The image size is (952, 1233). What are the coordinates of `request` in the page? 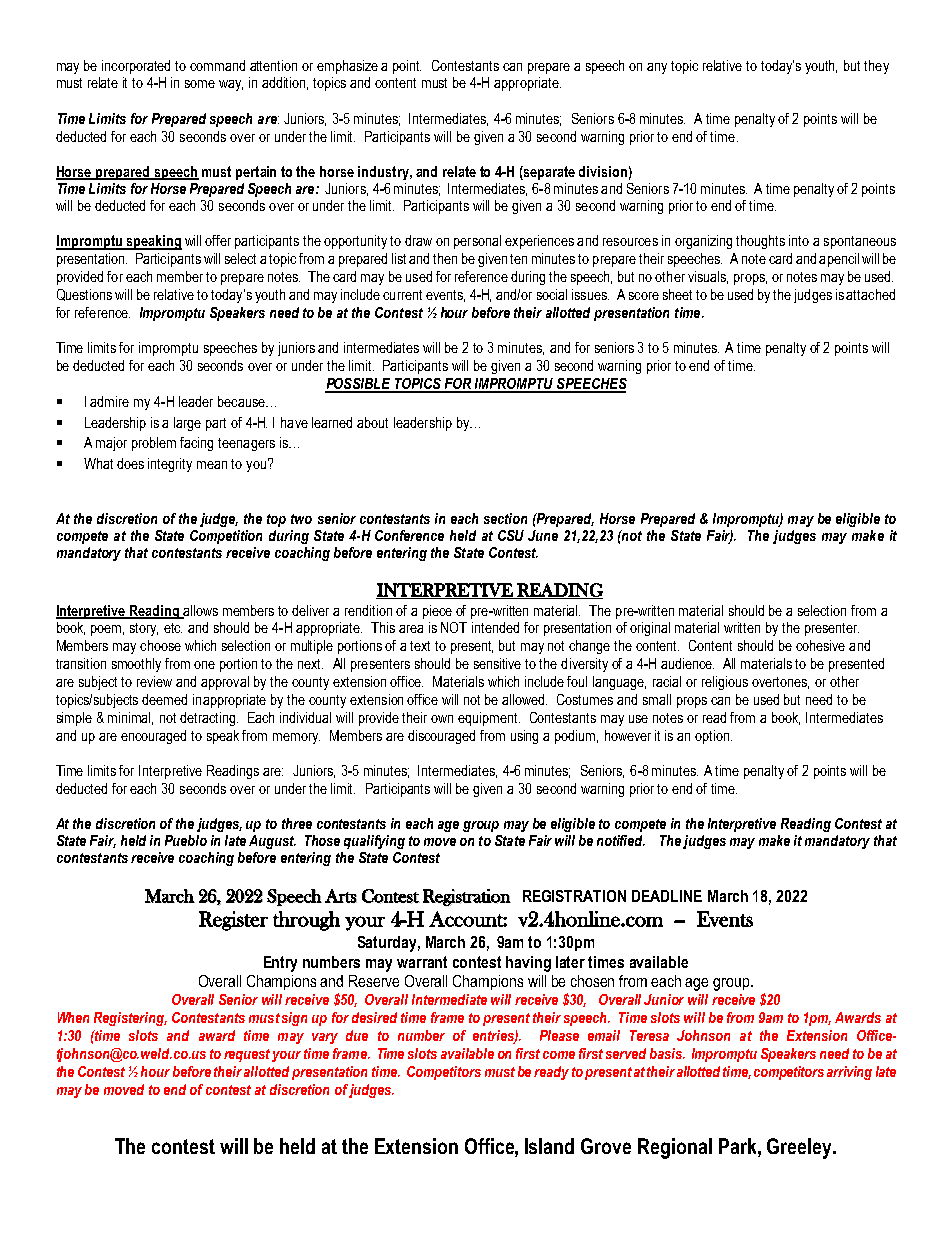 It's located at (247, 1055).
